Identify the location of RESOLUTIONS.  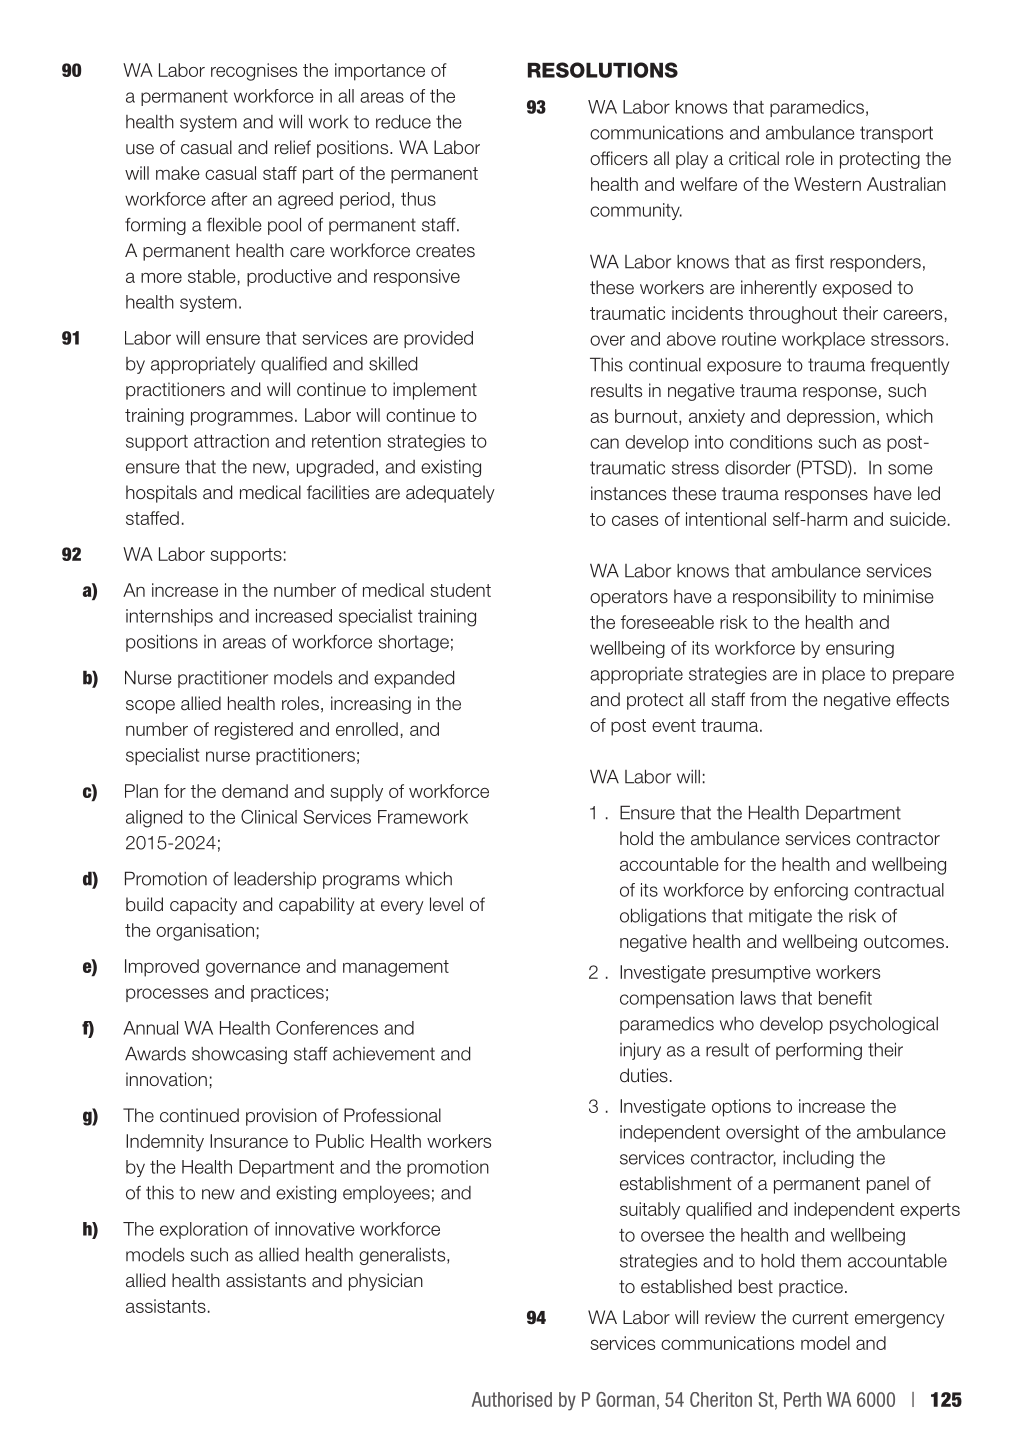
(603, 70).
